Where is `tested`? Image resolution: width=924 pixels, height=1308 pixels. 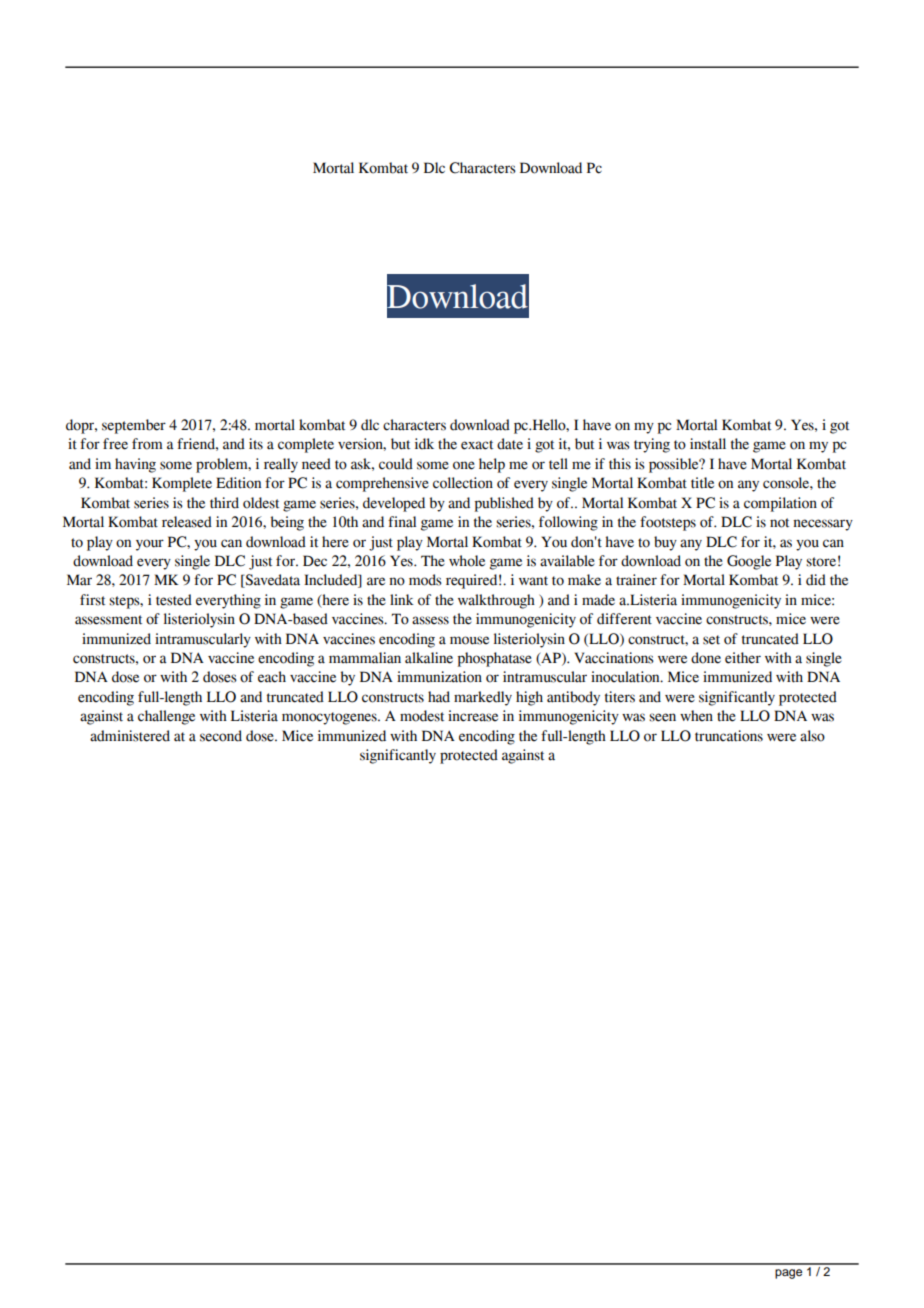
tested is located at coordinates (174, 600).
